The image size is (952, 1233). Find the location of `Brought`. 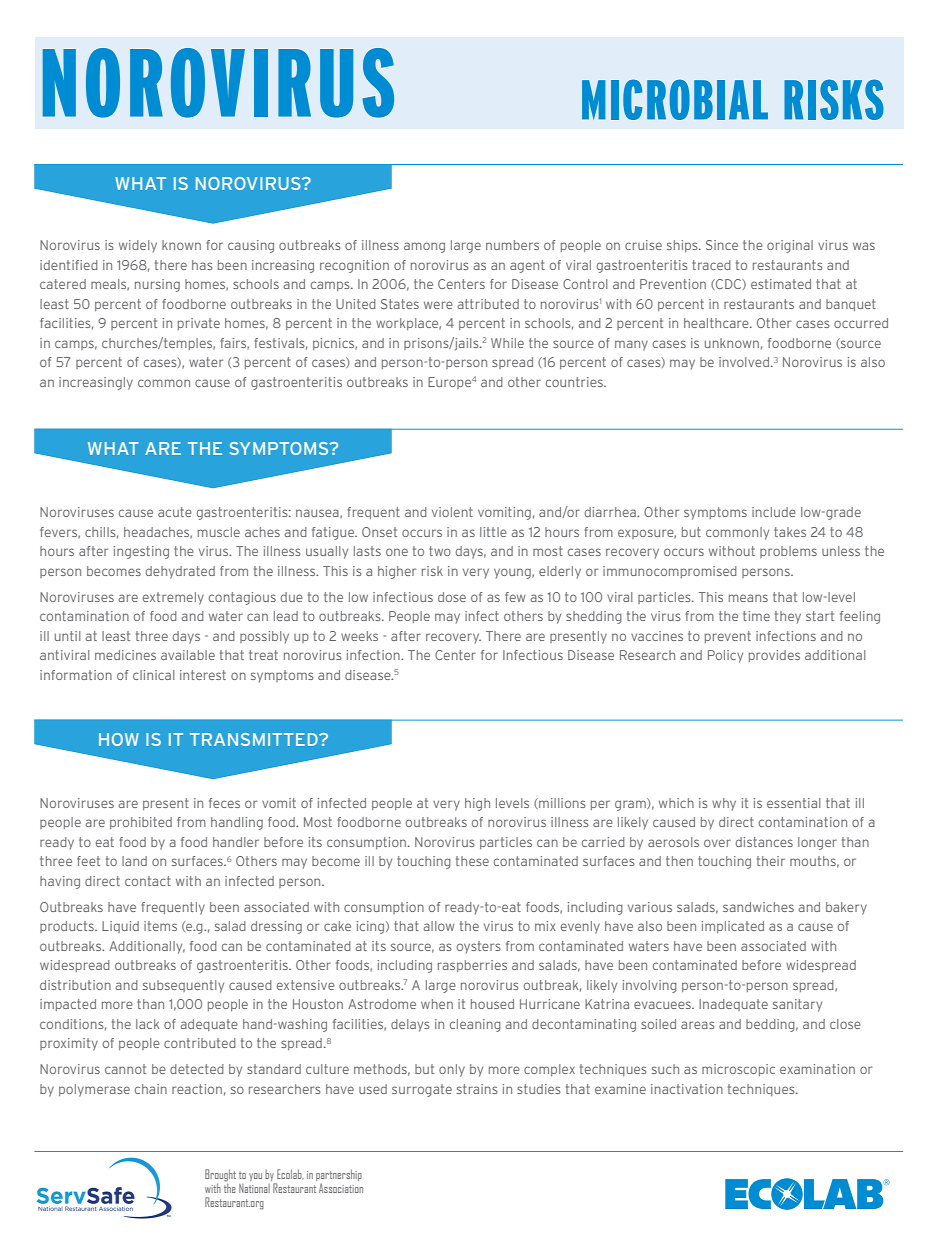

Brought is located at coordinates (220, 1176).
